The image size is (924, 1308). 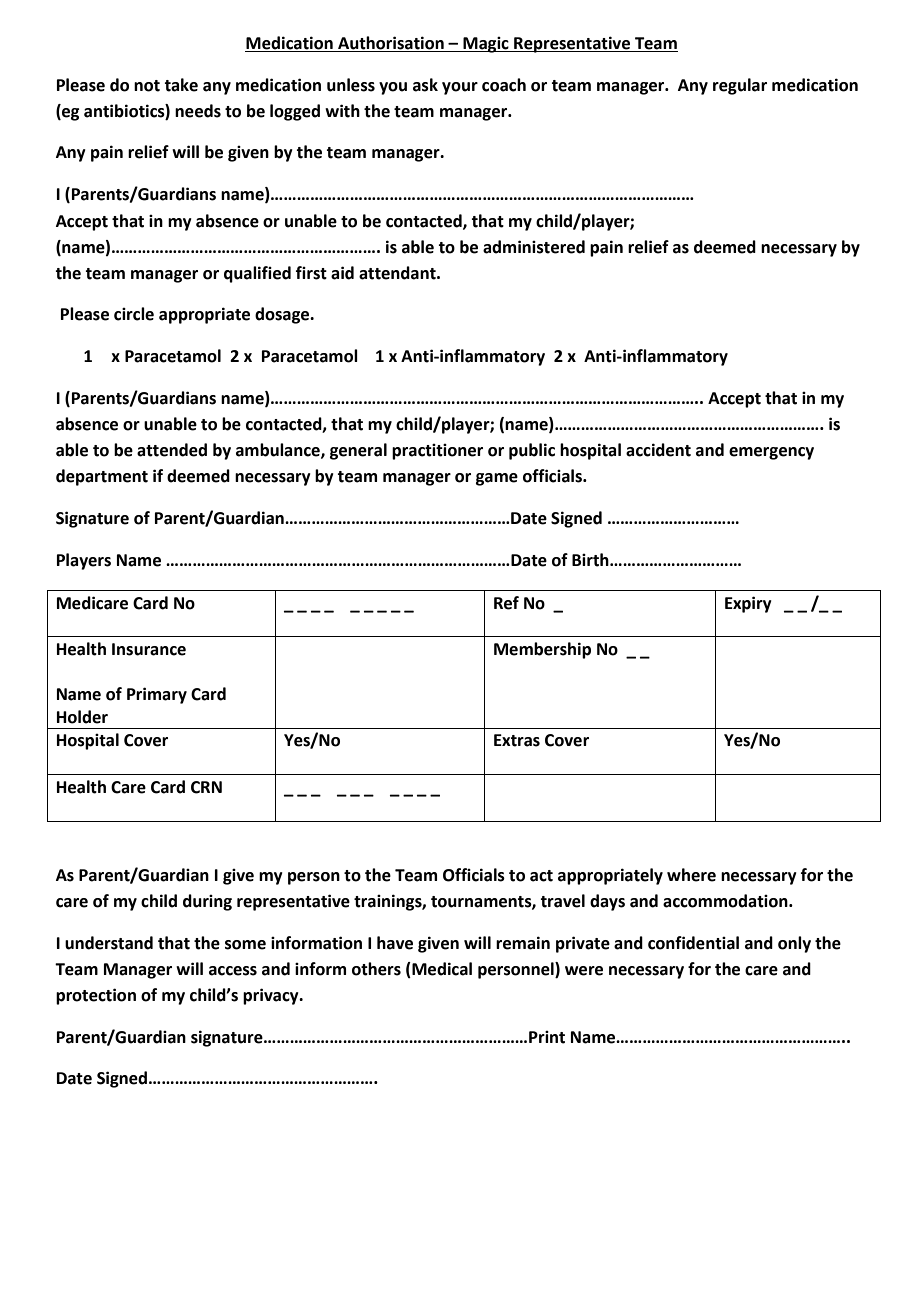 What do you see at coordinates (425, 85) in the image?
I see `ask` at bounding box center [425, 85].
